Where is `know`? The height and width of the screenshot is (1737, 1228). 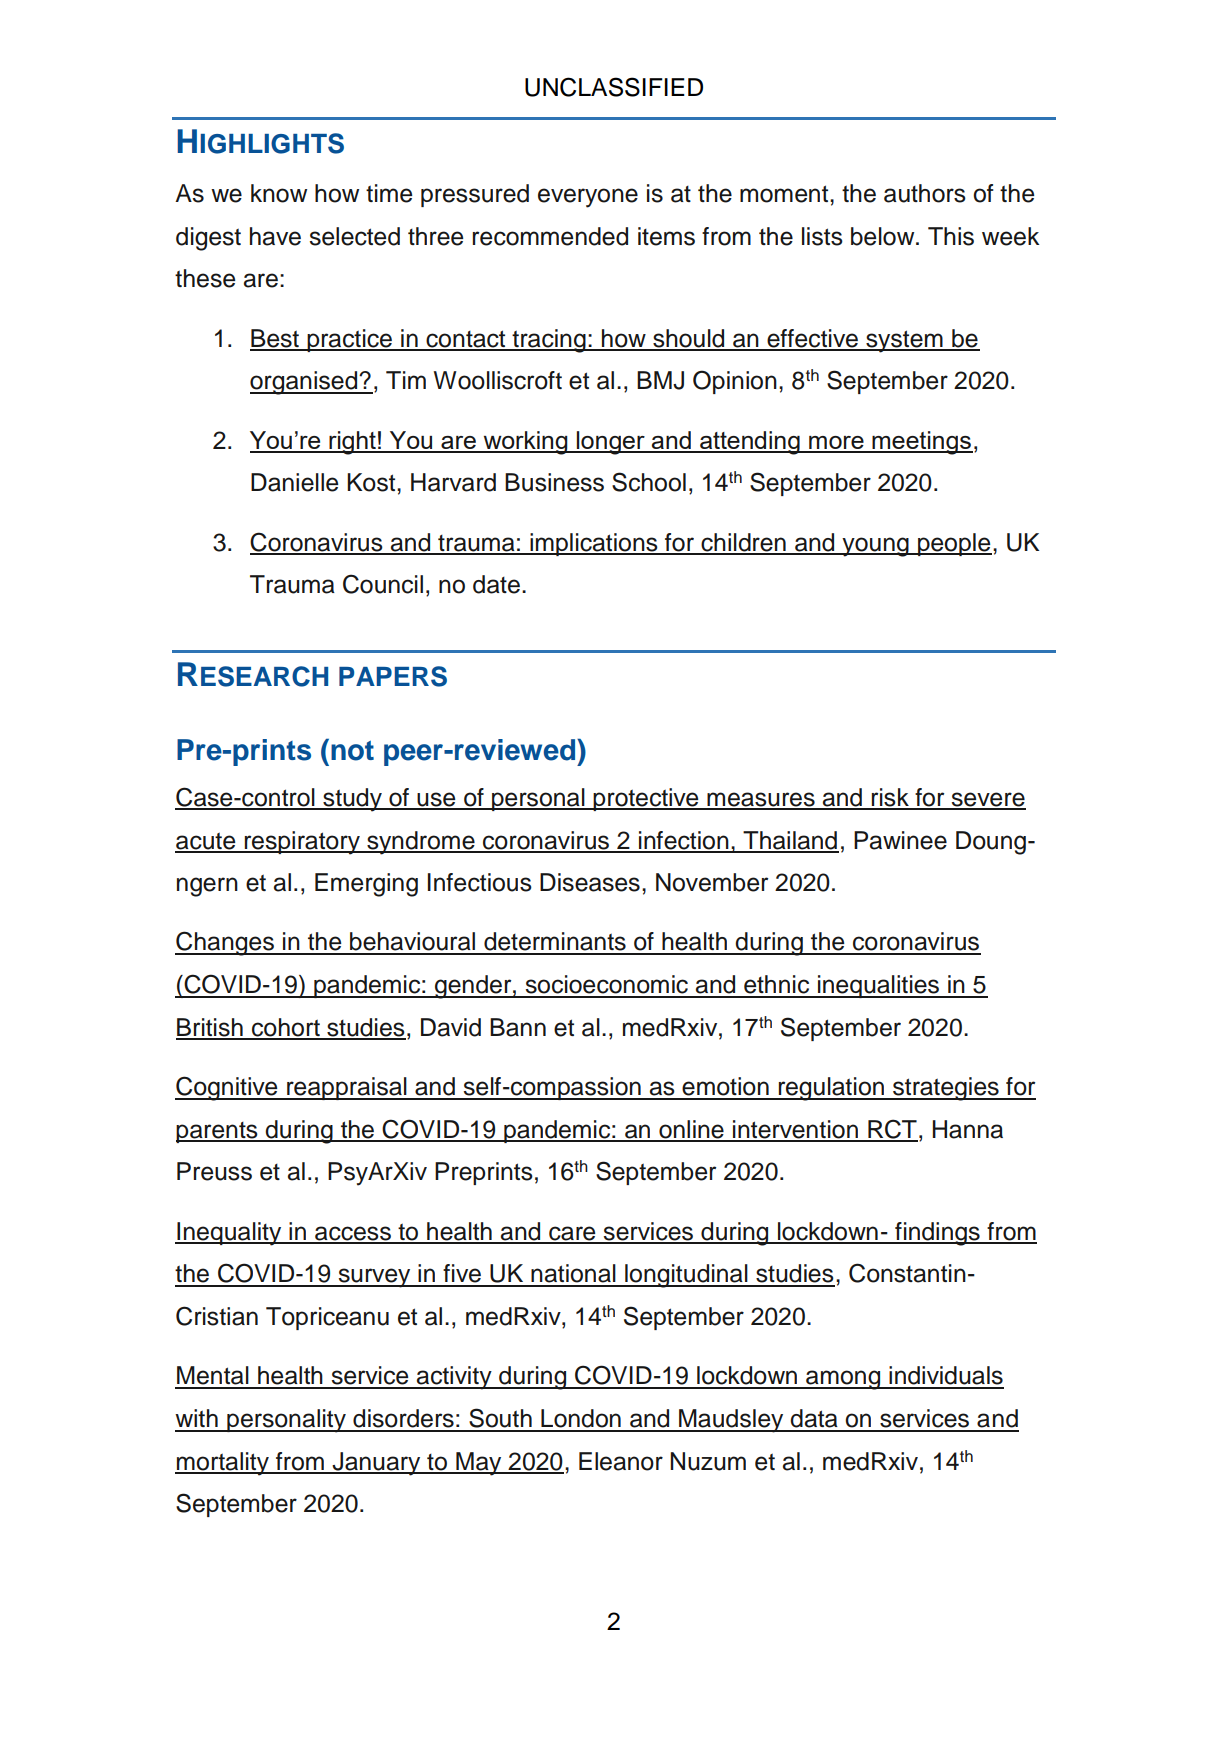 know is located at coordinates (279, 193).
